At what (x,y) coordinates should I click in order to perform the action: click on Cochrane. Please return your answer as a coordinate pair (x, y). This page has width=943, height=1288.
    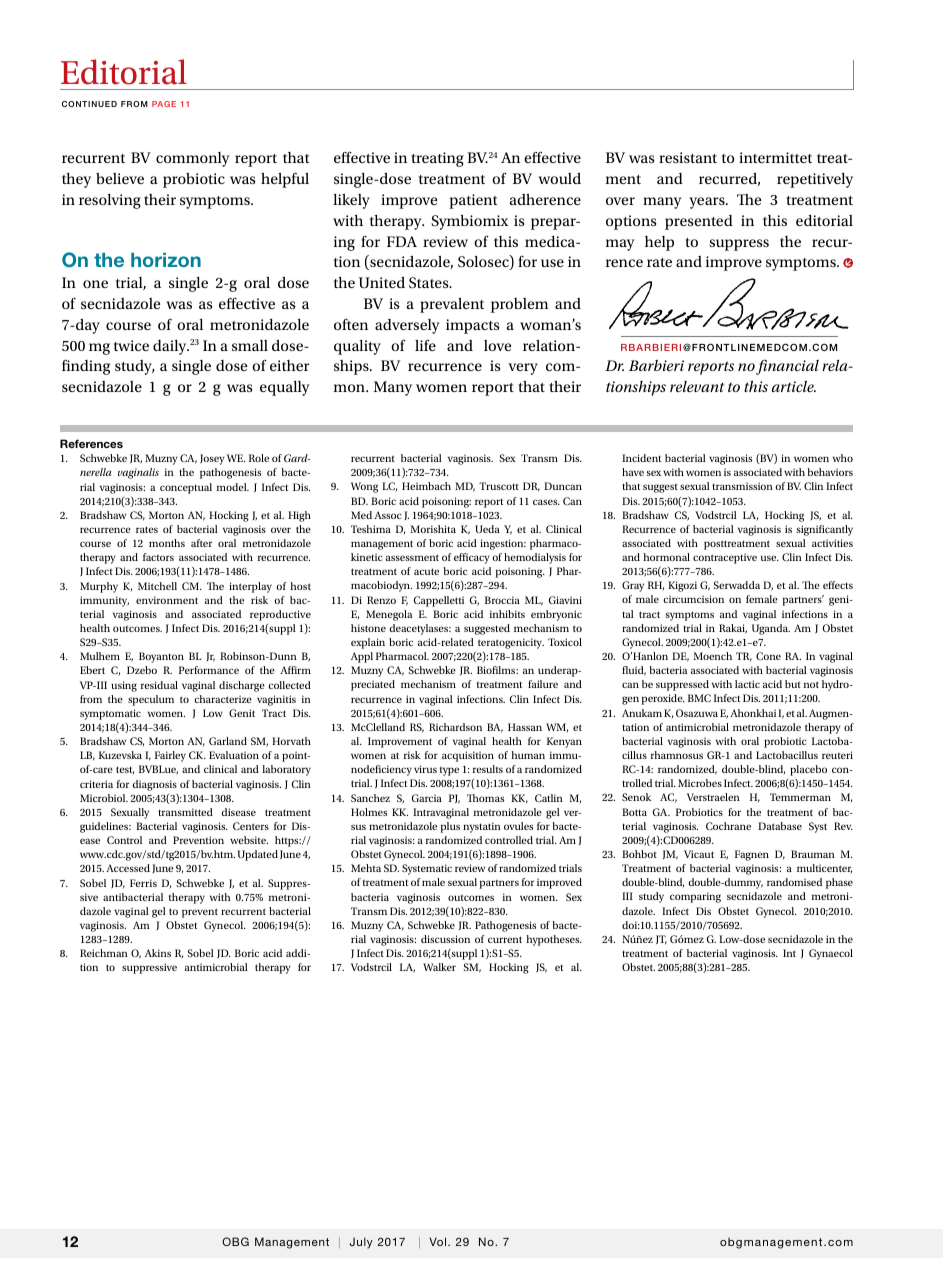
    Looking at the image, I should click on (728, 826).
